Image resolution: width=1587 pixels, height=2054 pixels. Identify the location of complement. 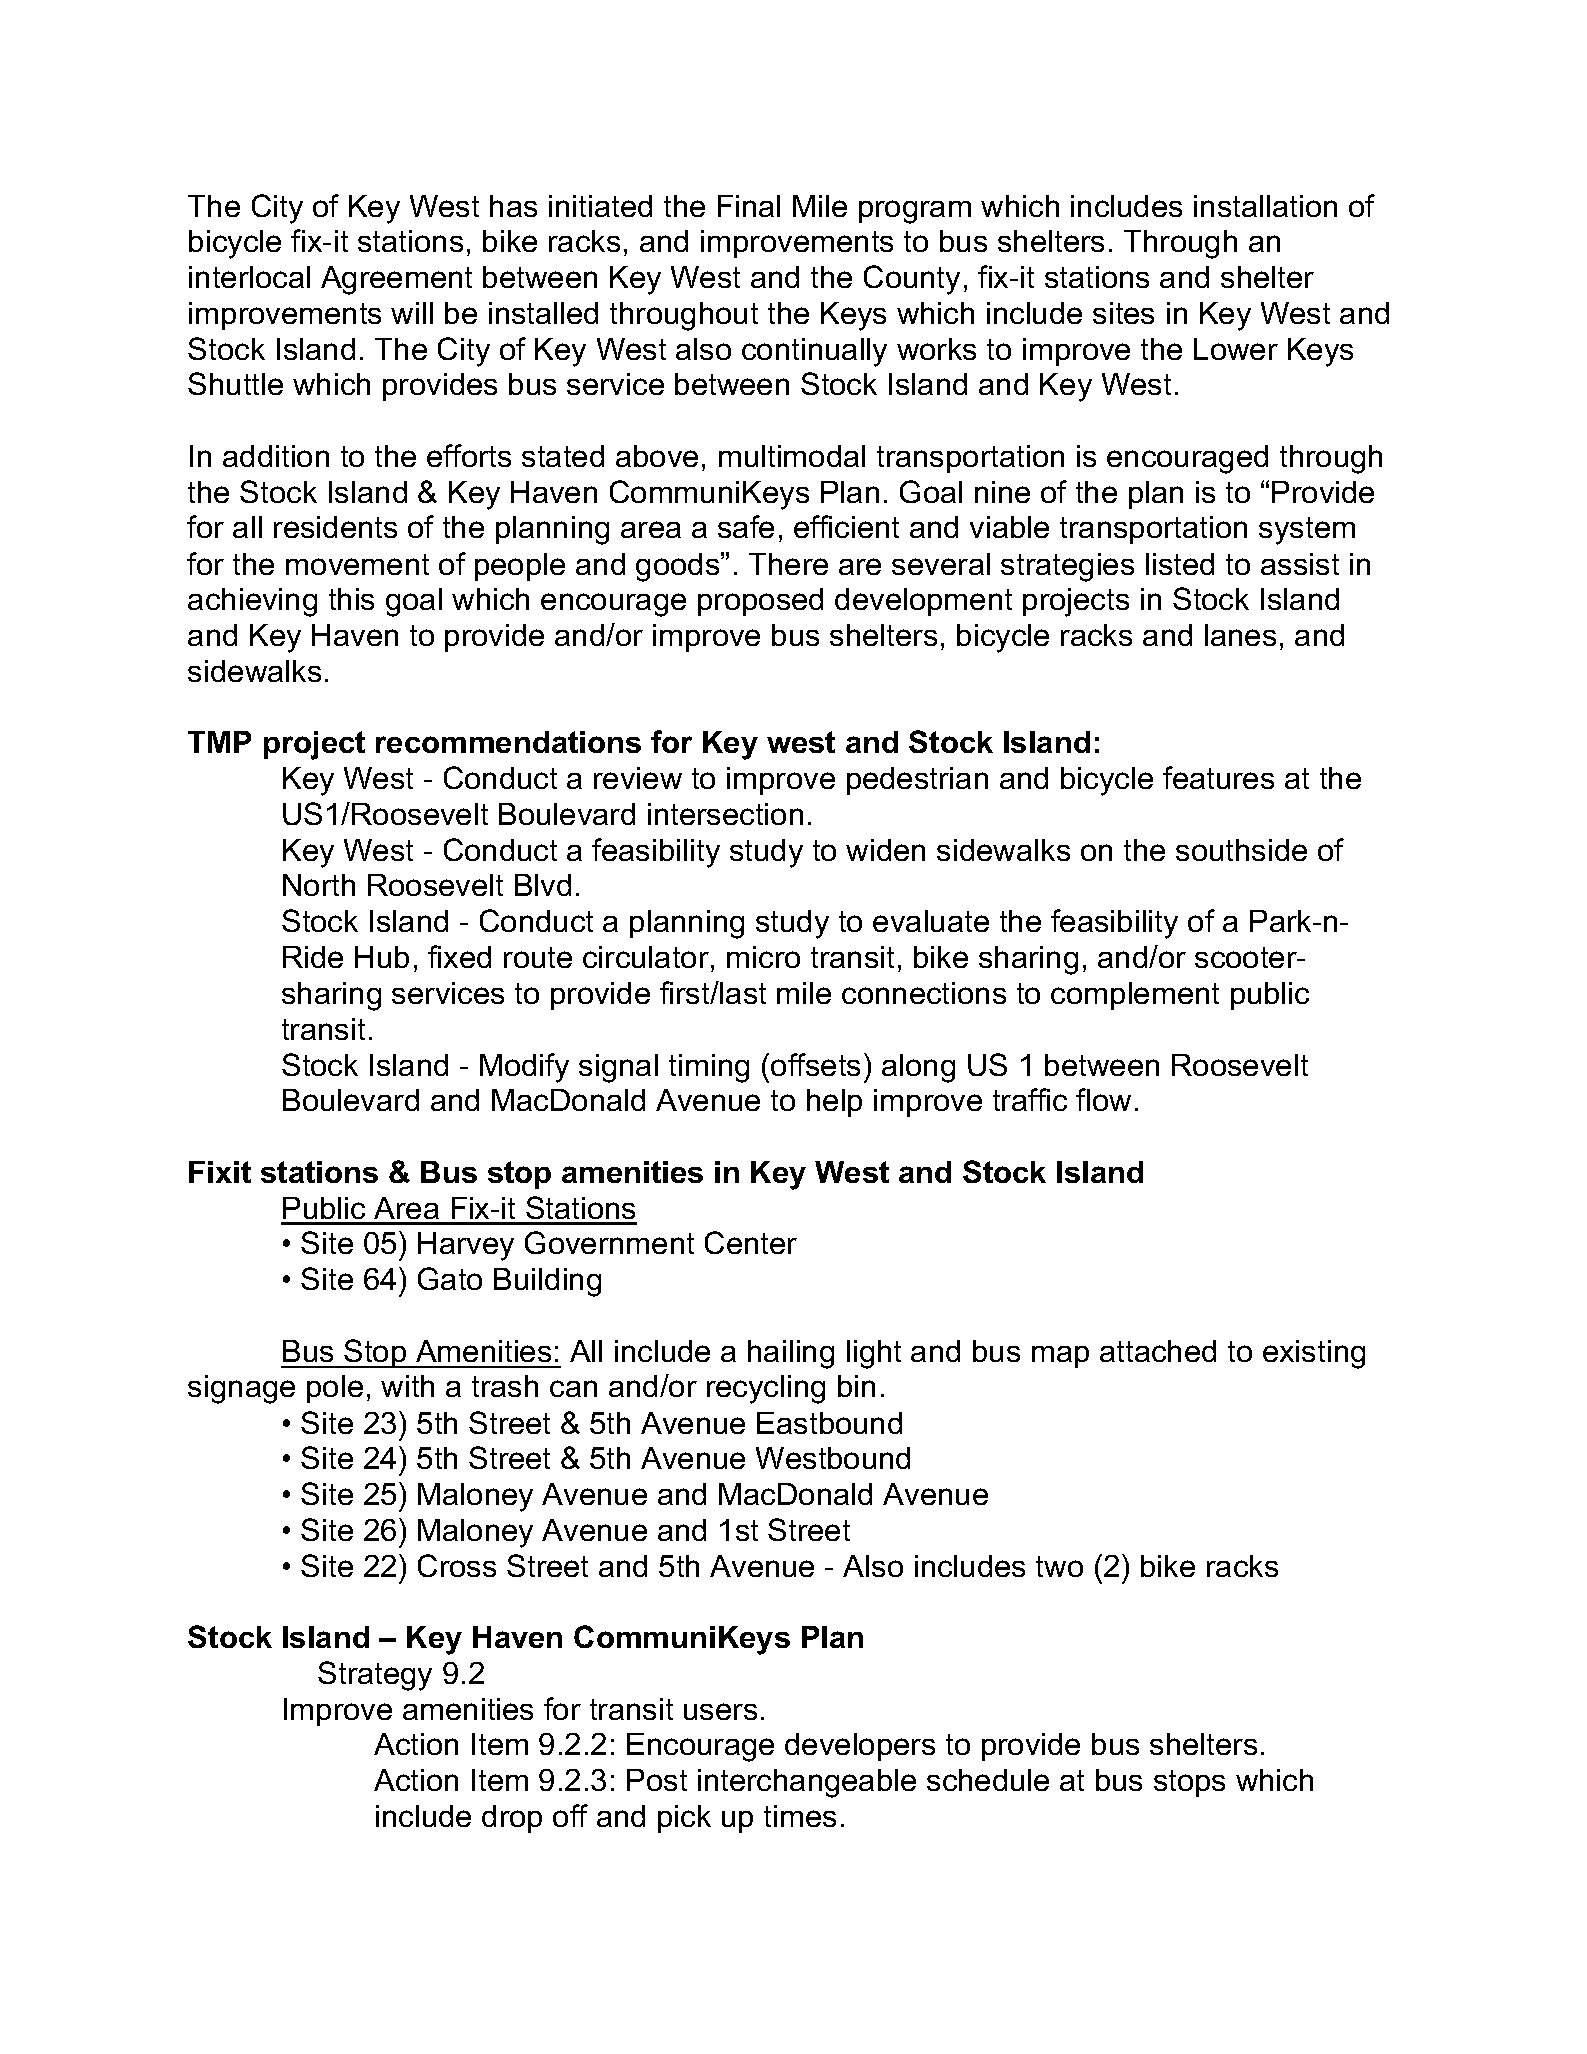
(1135, 996).
